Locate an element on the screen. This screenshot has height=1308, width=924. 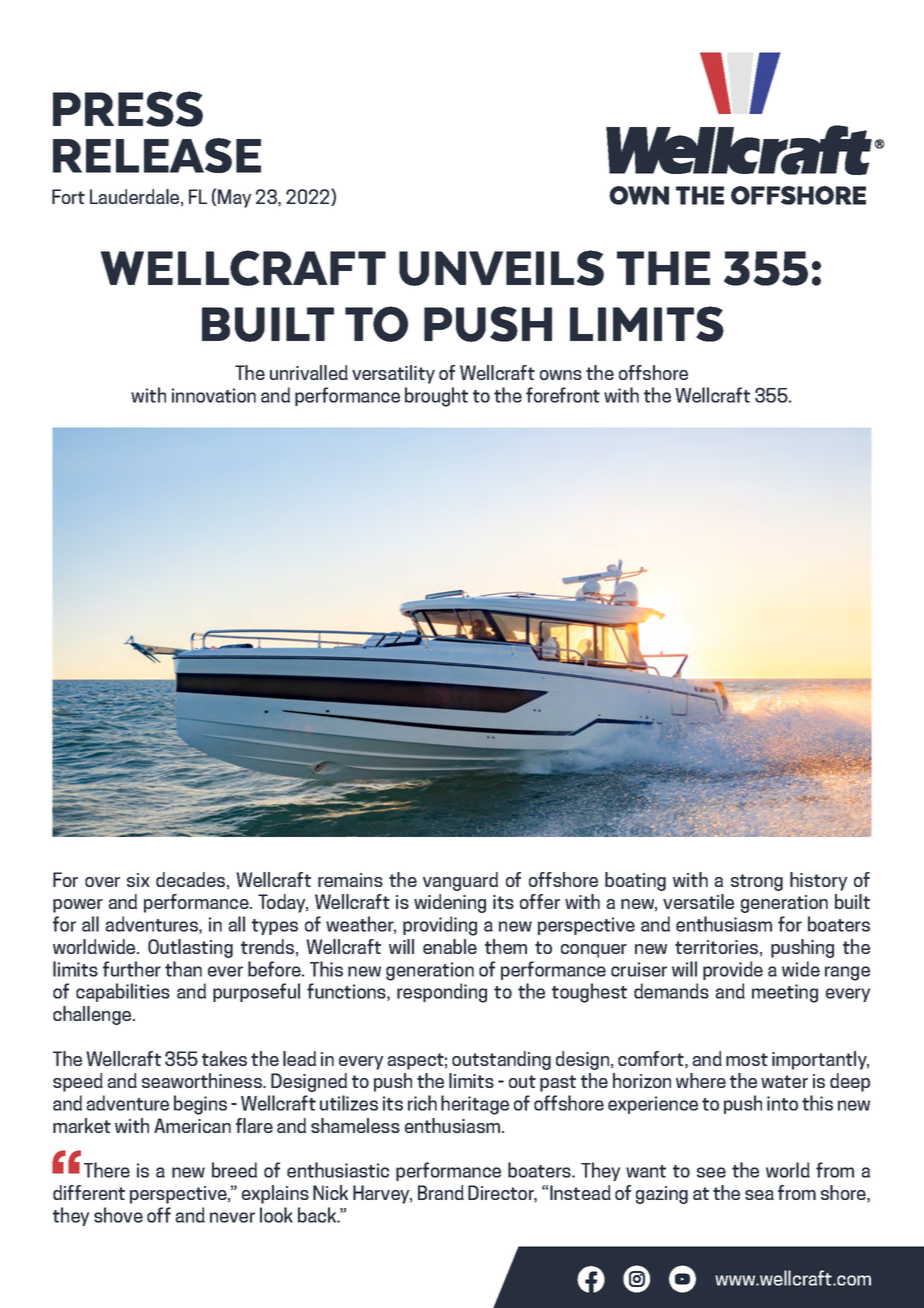
brought is located at coordinates (436, 397).
